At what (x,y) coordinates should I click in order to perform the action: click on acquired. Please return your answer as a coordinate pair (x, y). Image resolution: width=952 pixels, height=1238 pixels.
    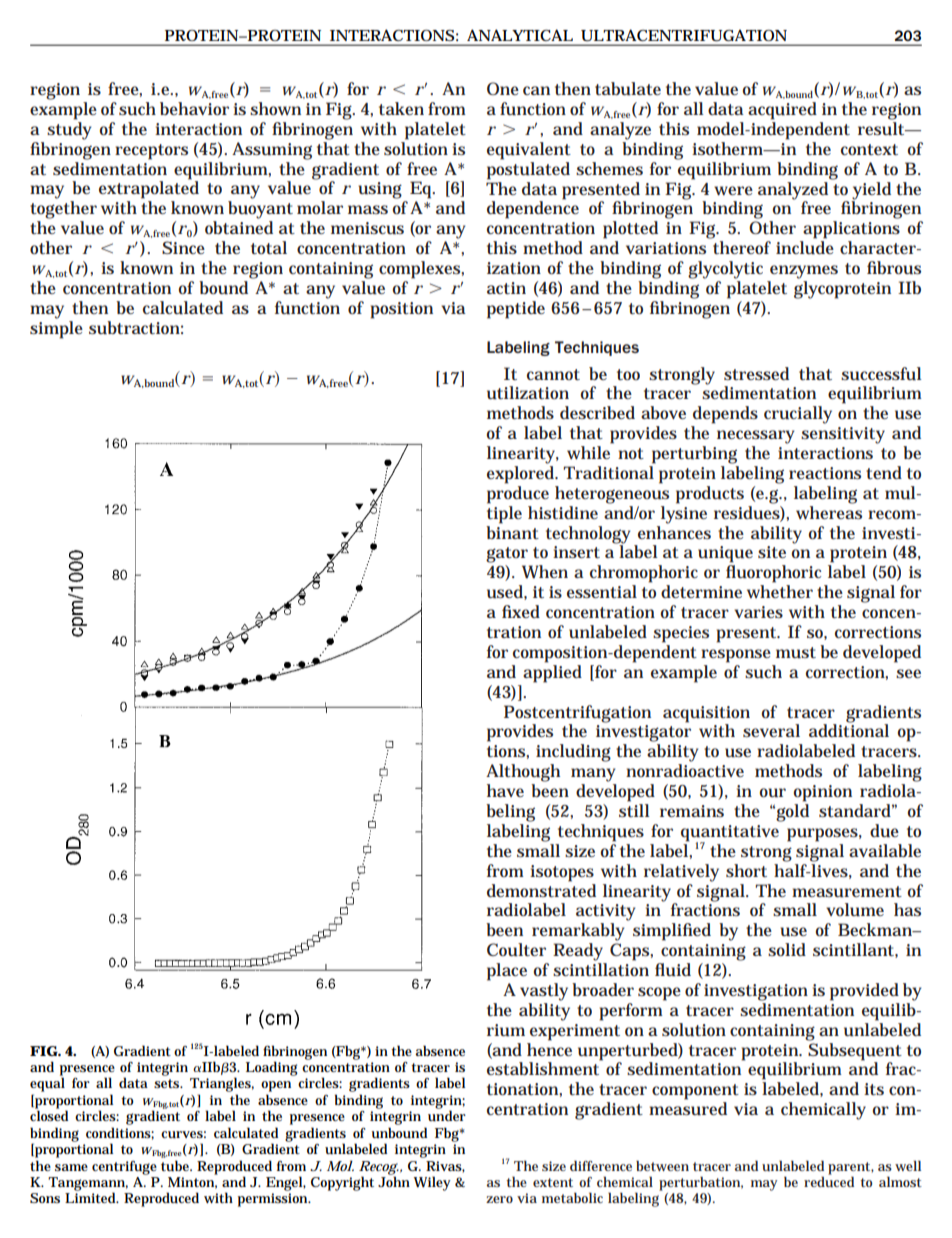
    Looking at the image, I should click on (782, 111).
